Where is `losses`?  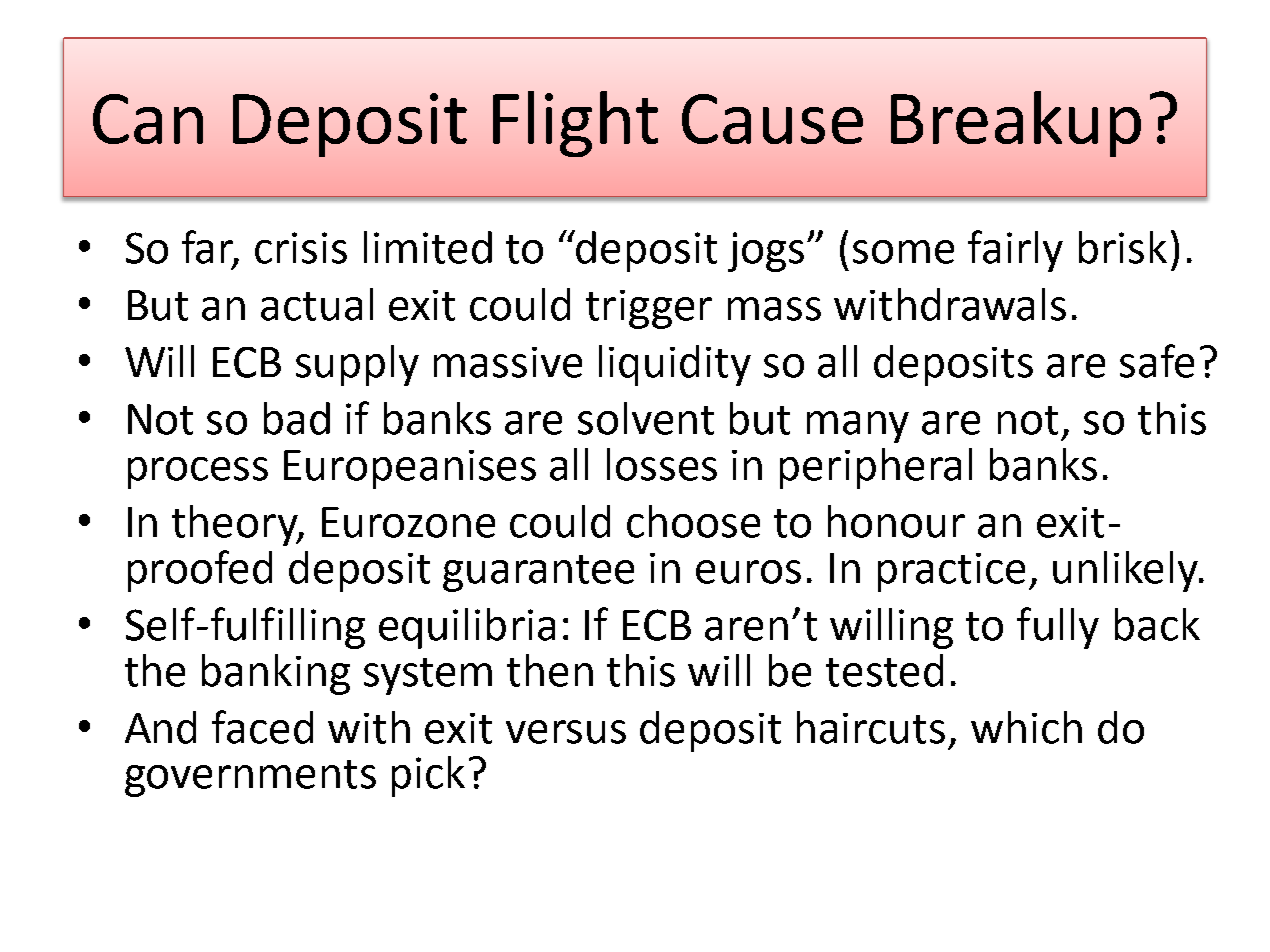 losses is located at coordinates (662, 464).
